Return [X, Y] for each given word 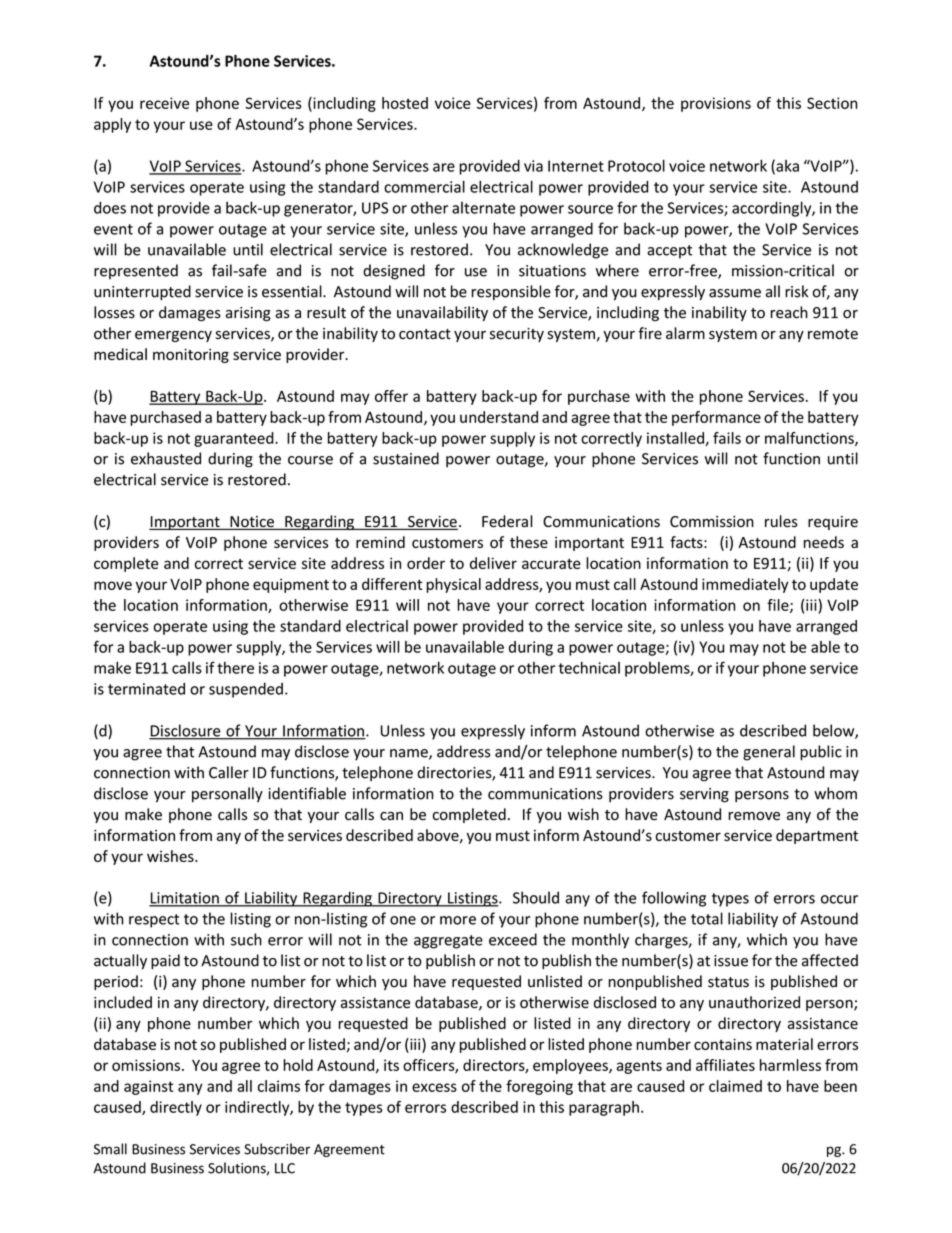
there [235, 668]
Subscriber [277, 1149]
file [779, 606]
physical [453, 585]
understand [499, 417]
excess [434, 1087]
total [707, 918]
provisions [716, 104]
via [533, 166]
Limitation [185, 899]
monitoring [191, 356]
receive [164, 103]
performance [716, 418]
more [458, 920]
